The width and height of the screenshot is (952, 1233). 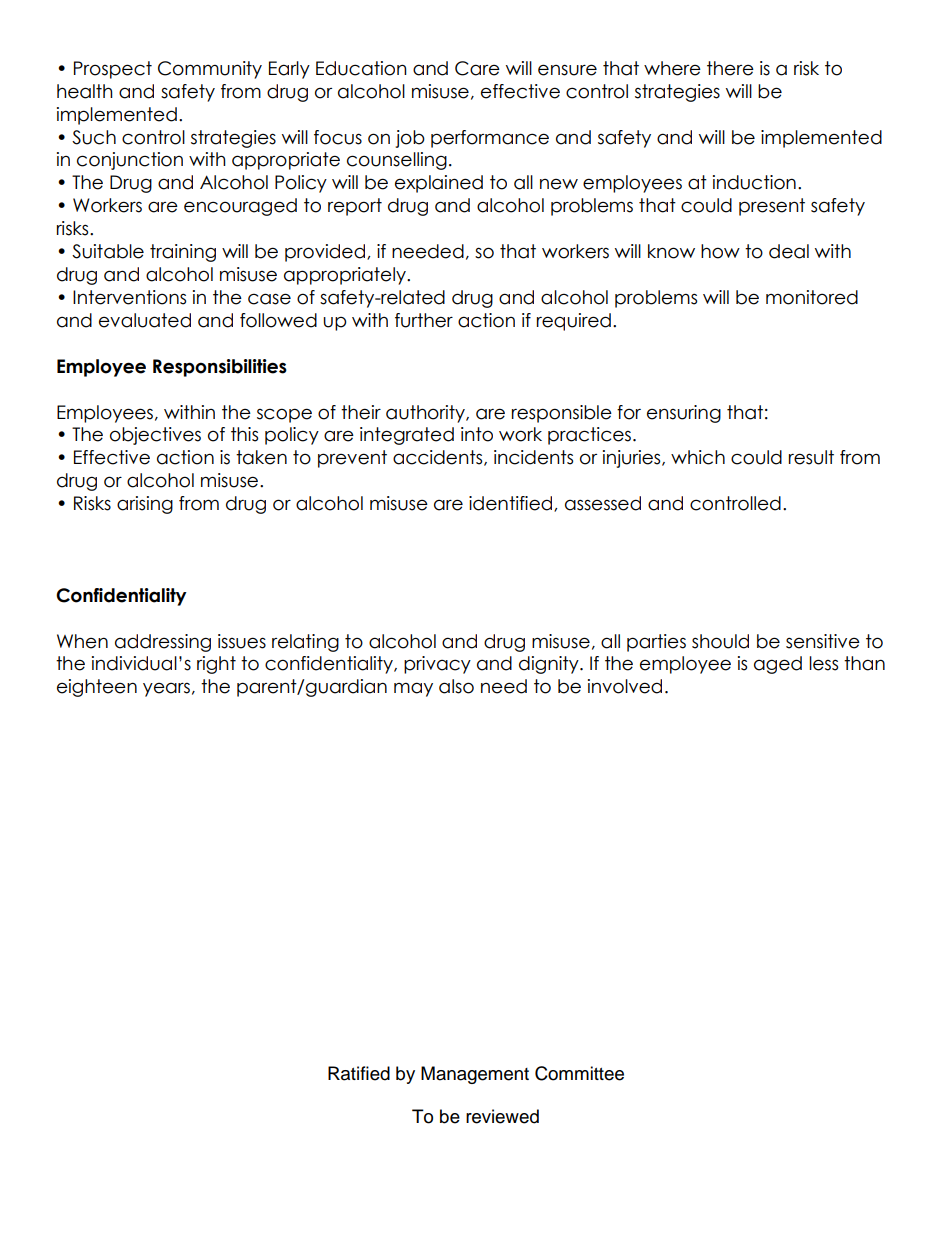 What do you see at coordinates (163, 643) in the screenshot?
I see `addressing` at bounding box center [163, 643].
